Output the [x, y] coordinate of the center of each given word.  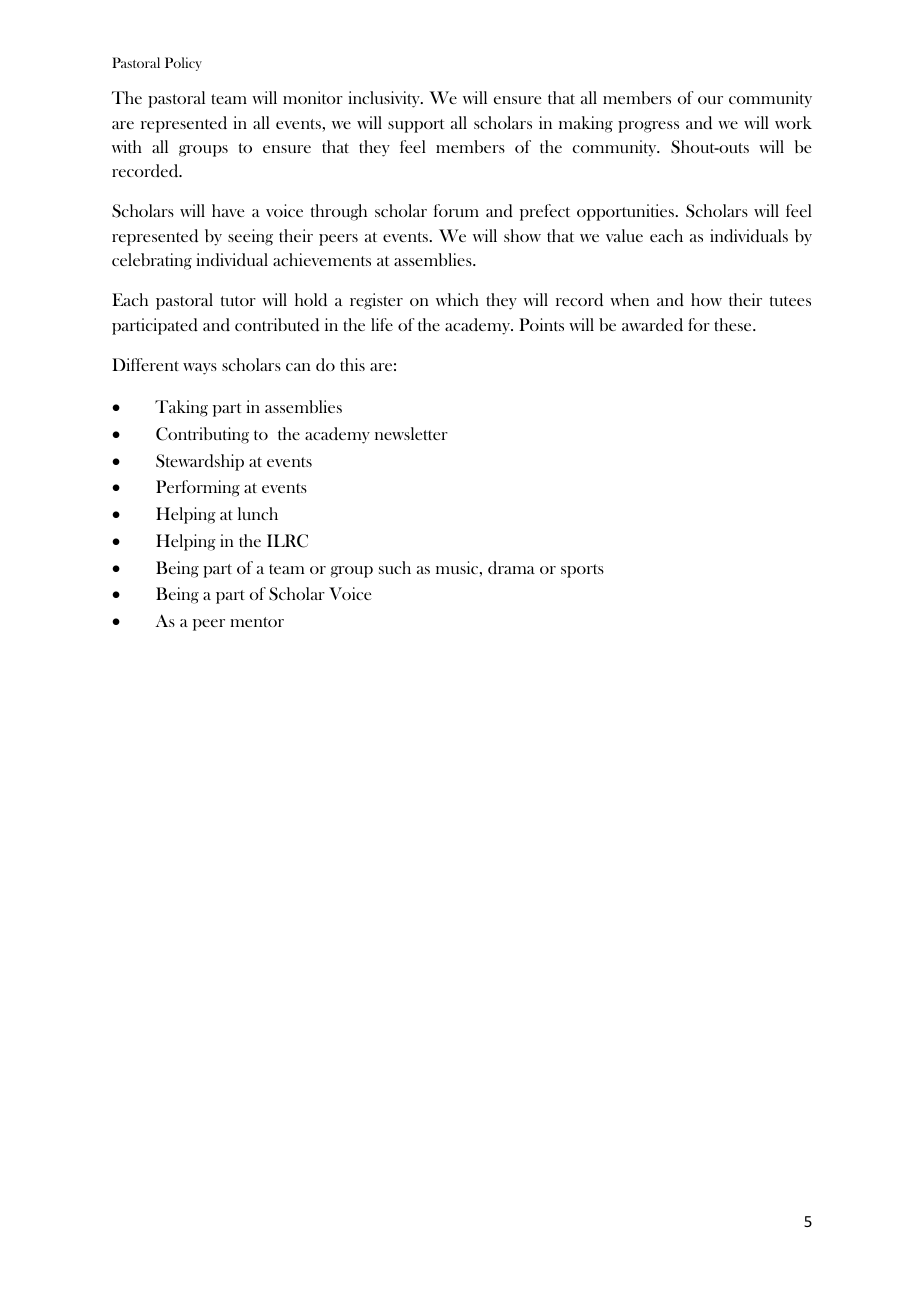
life [382, 324]
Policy [183, 64]
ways [200, 369]
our [710, 100]
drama [511, 567]
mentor [257, 622]
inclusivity [385, 99]
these [734, 324]
